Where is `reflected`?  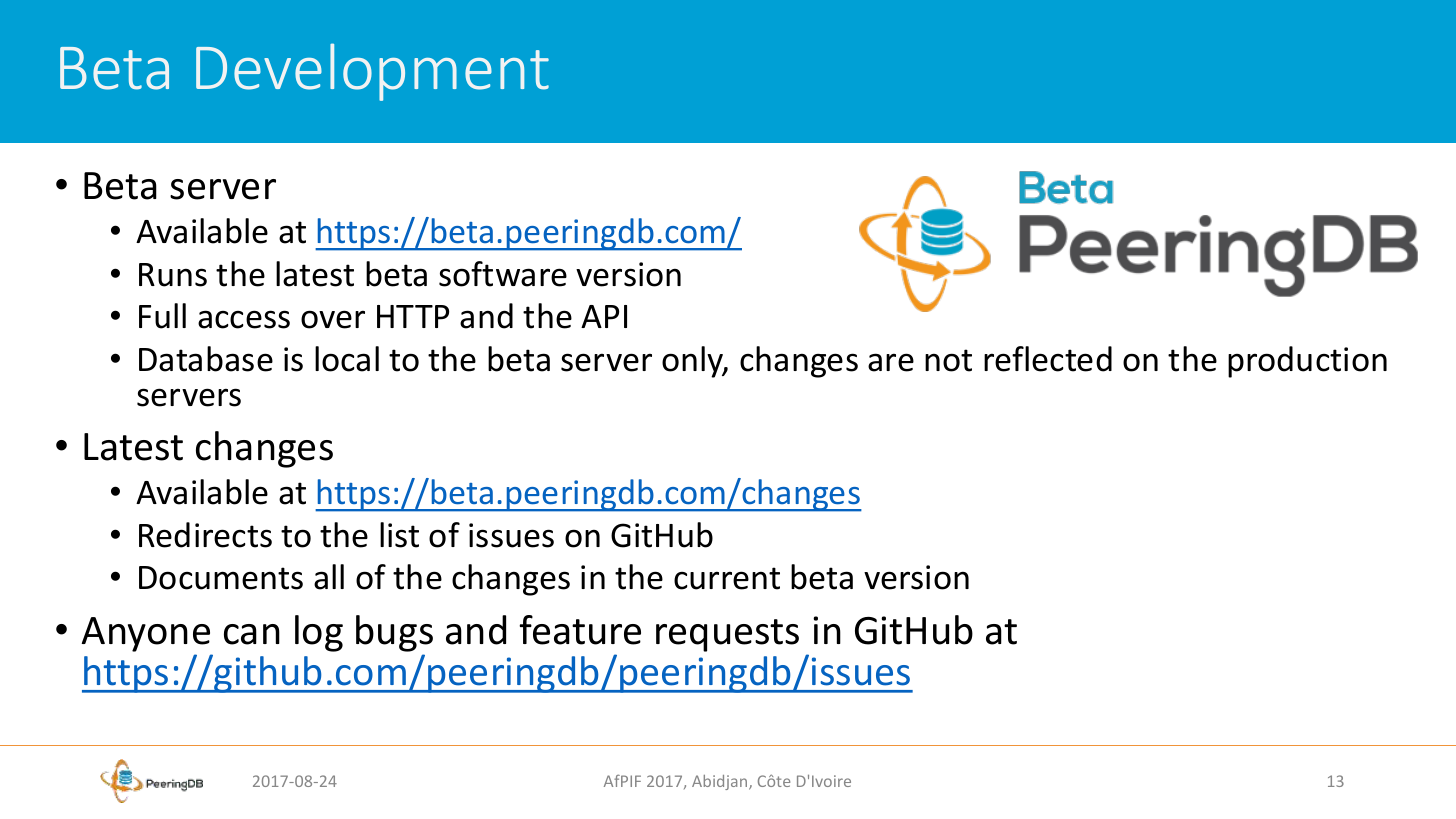
reflected is located at coordinates (1048, 359).
